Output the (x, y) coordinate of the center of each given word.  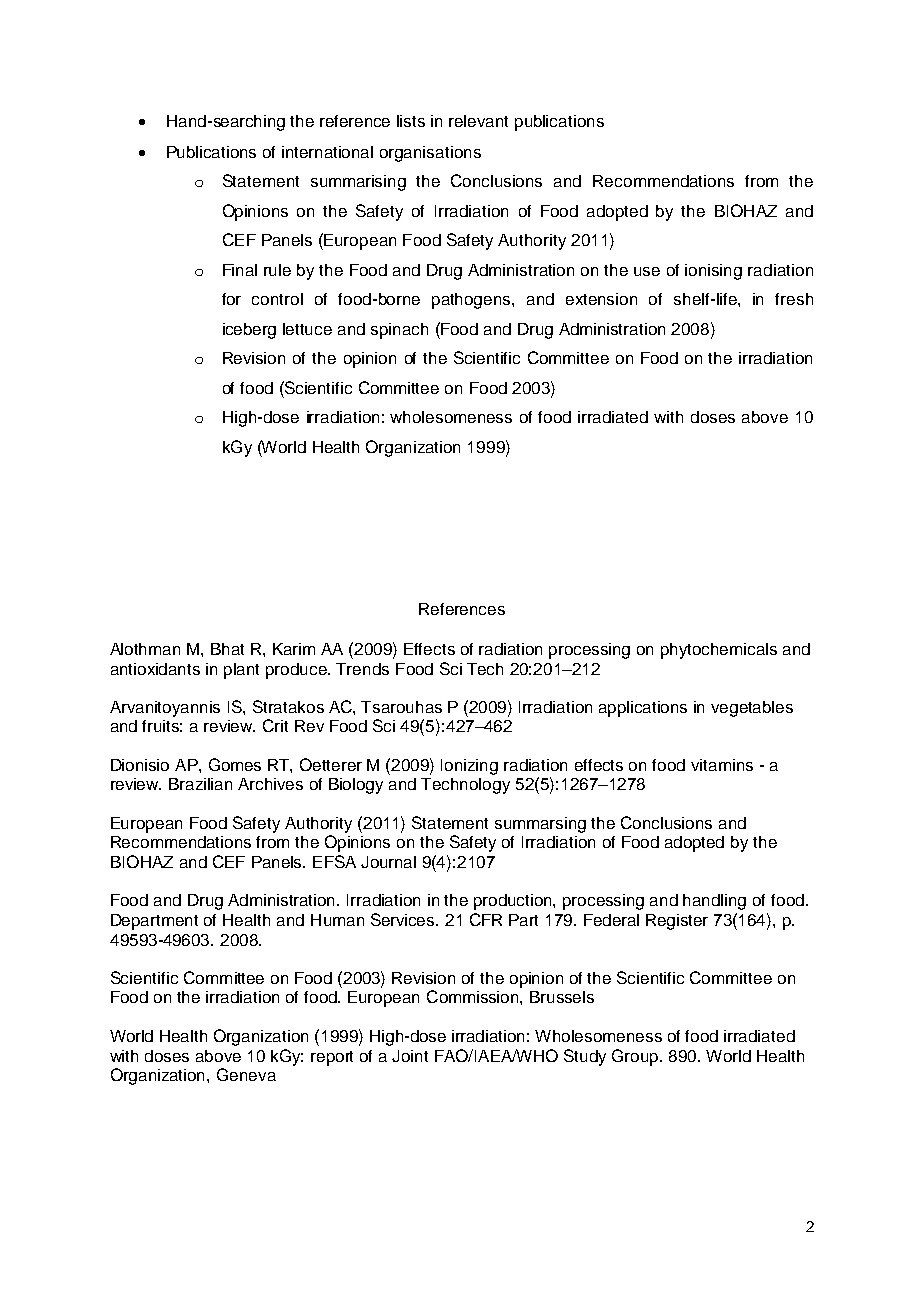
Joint (410, 1056)
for (231, 299)
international (327, 152)
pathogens (472, 301)
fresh (794, 299)
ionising (713, 272)
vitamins (722, 765)
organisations (430, 154)
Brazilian (200, 784)
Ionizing (469, 767)
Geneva (246, 1074)
